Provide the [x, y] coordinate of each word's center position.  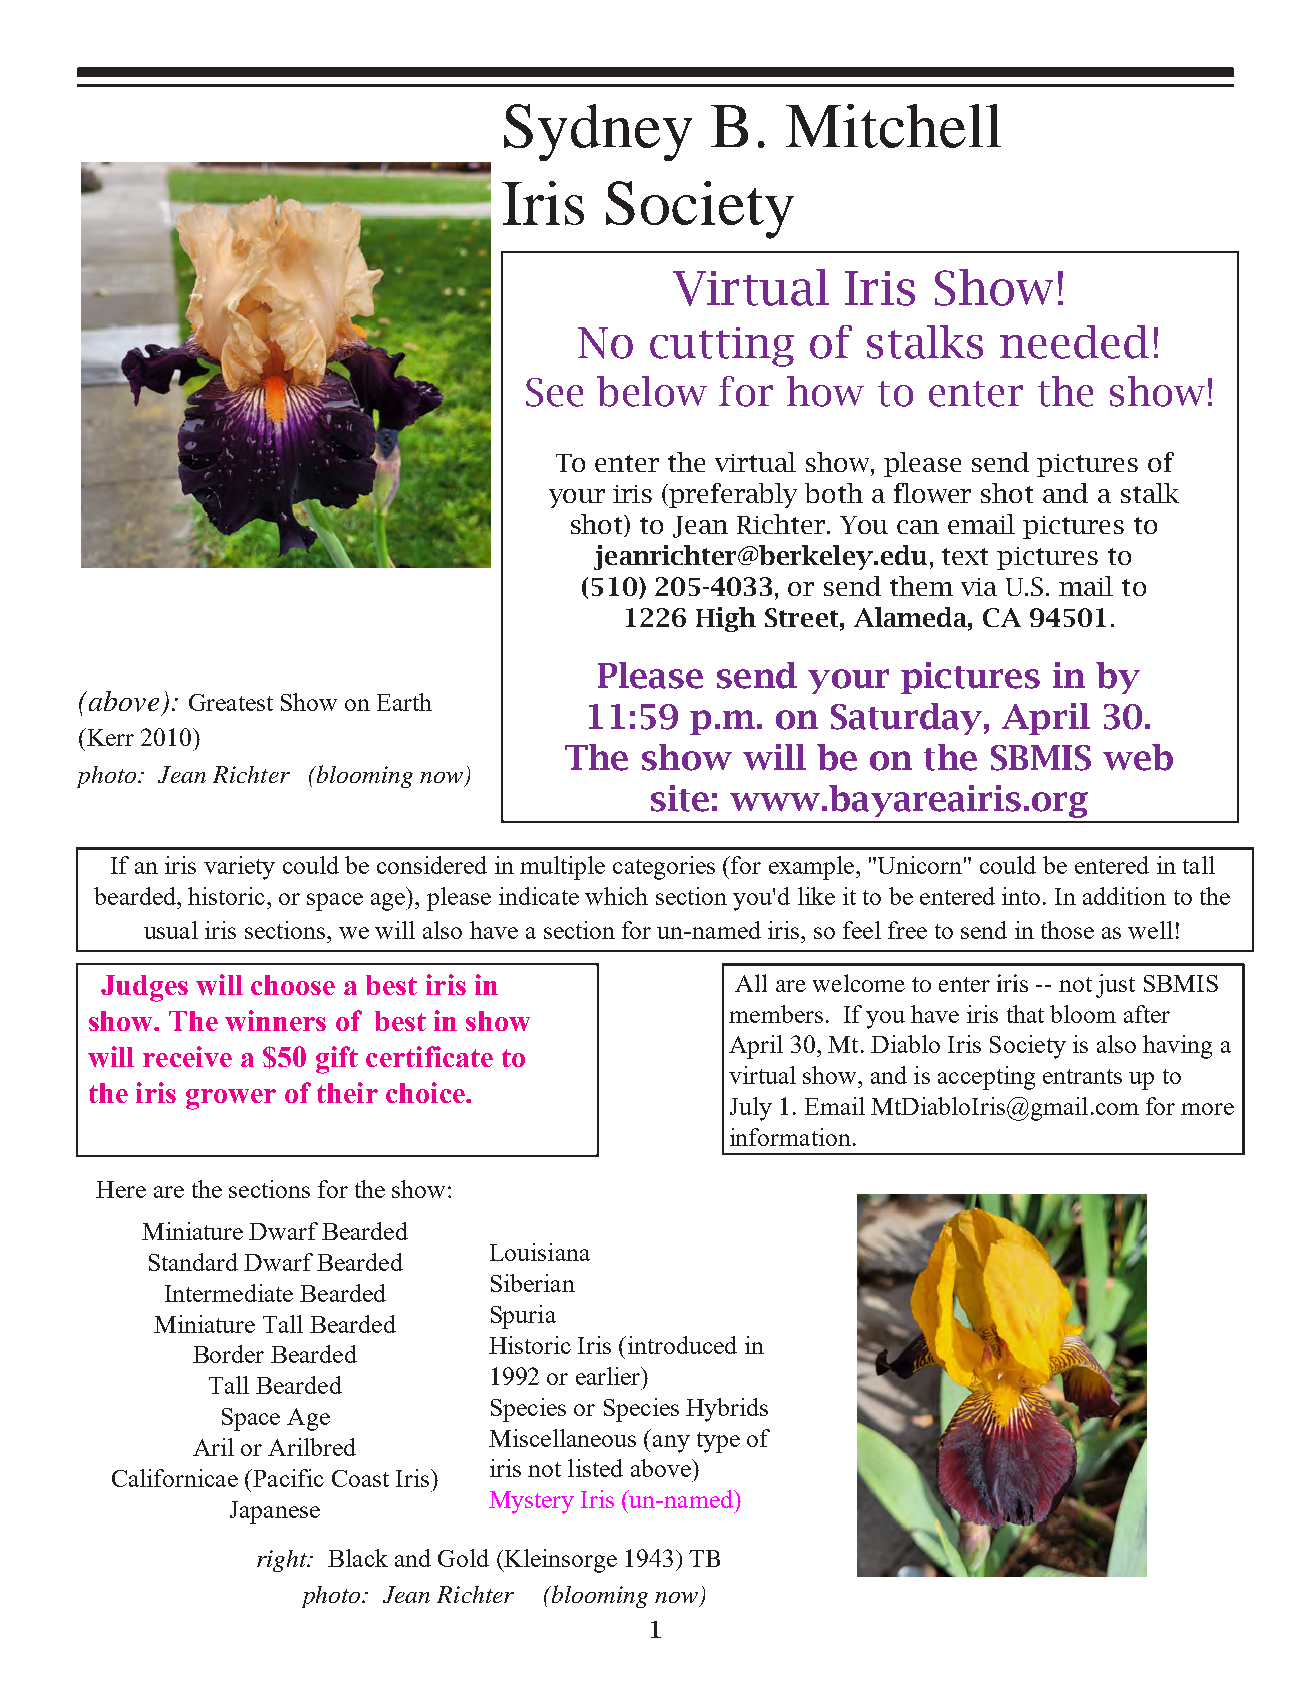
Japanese [275, 1512]
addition [1124, 896]
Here [121, 1189]
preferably [733, 495]
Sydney [598, 132]
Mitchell [893, 126]
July [751, 1109]
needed [1074, 342]
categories [664, 868]
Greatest [231, 702]
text [965, 556]
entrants [1082, 1076]
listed [595, 1468]
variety [239, 868]
